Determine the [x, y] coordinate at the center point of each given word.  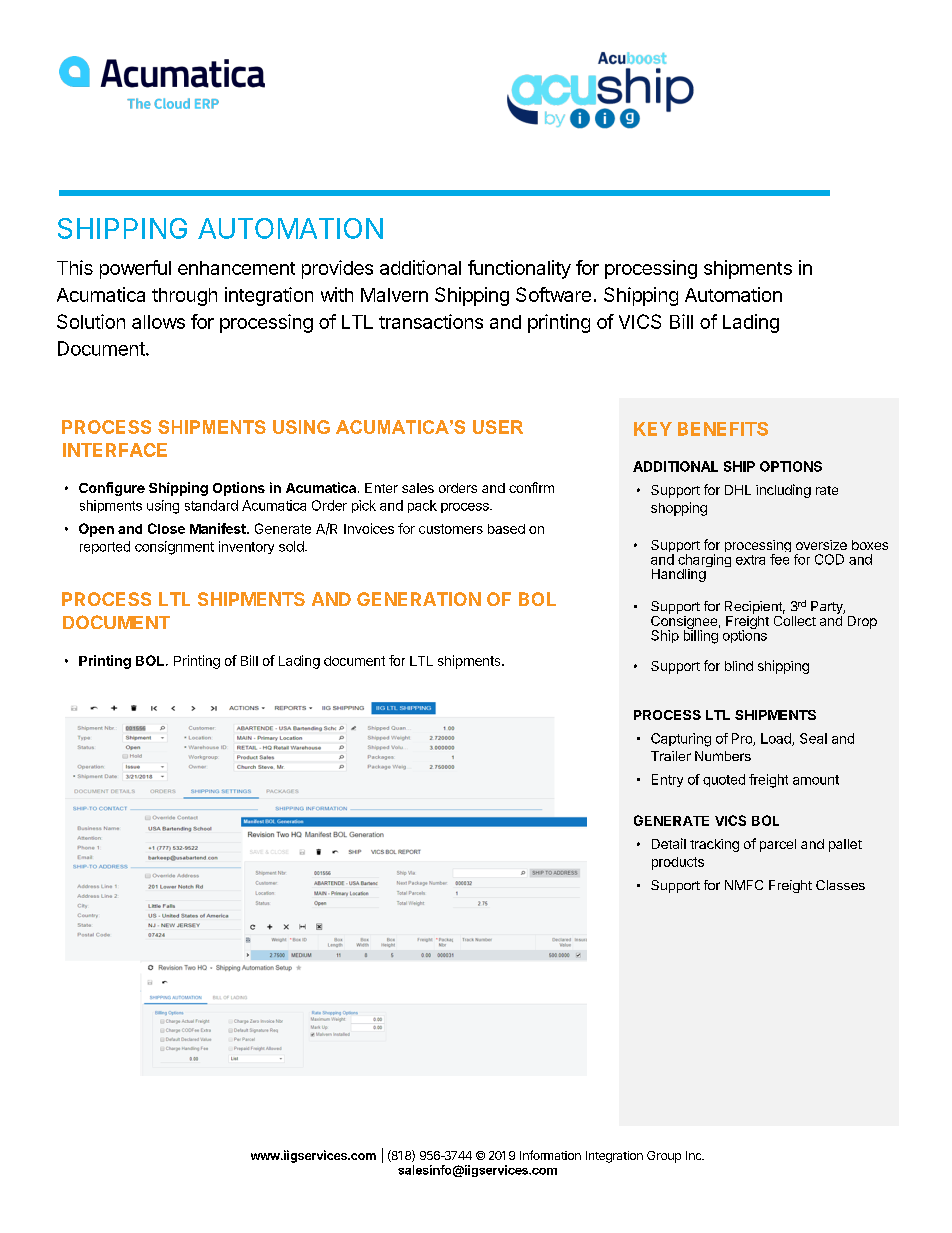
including [783, 491]
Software [553, 294]
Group [664, 1157]
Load [777, 739]
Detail [669, 843]
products [678, 863]
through [184, 297]
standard [211, 505]
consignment [174, 548]
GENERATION [419, 599]
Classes [840, 885]
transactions [431, 321]
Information [550, 1155]
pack [422, 506]
